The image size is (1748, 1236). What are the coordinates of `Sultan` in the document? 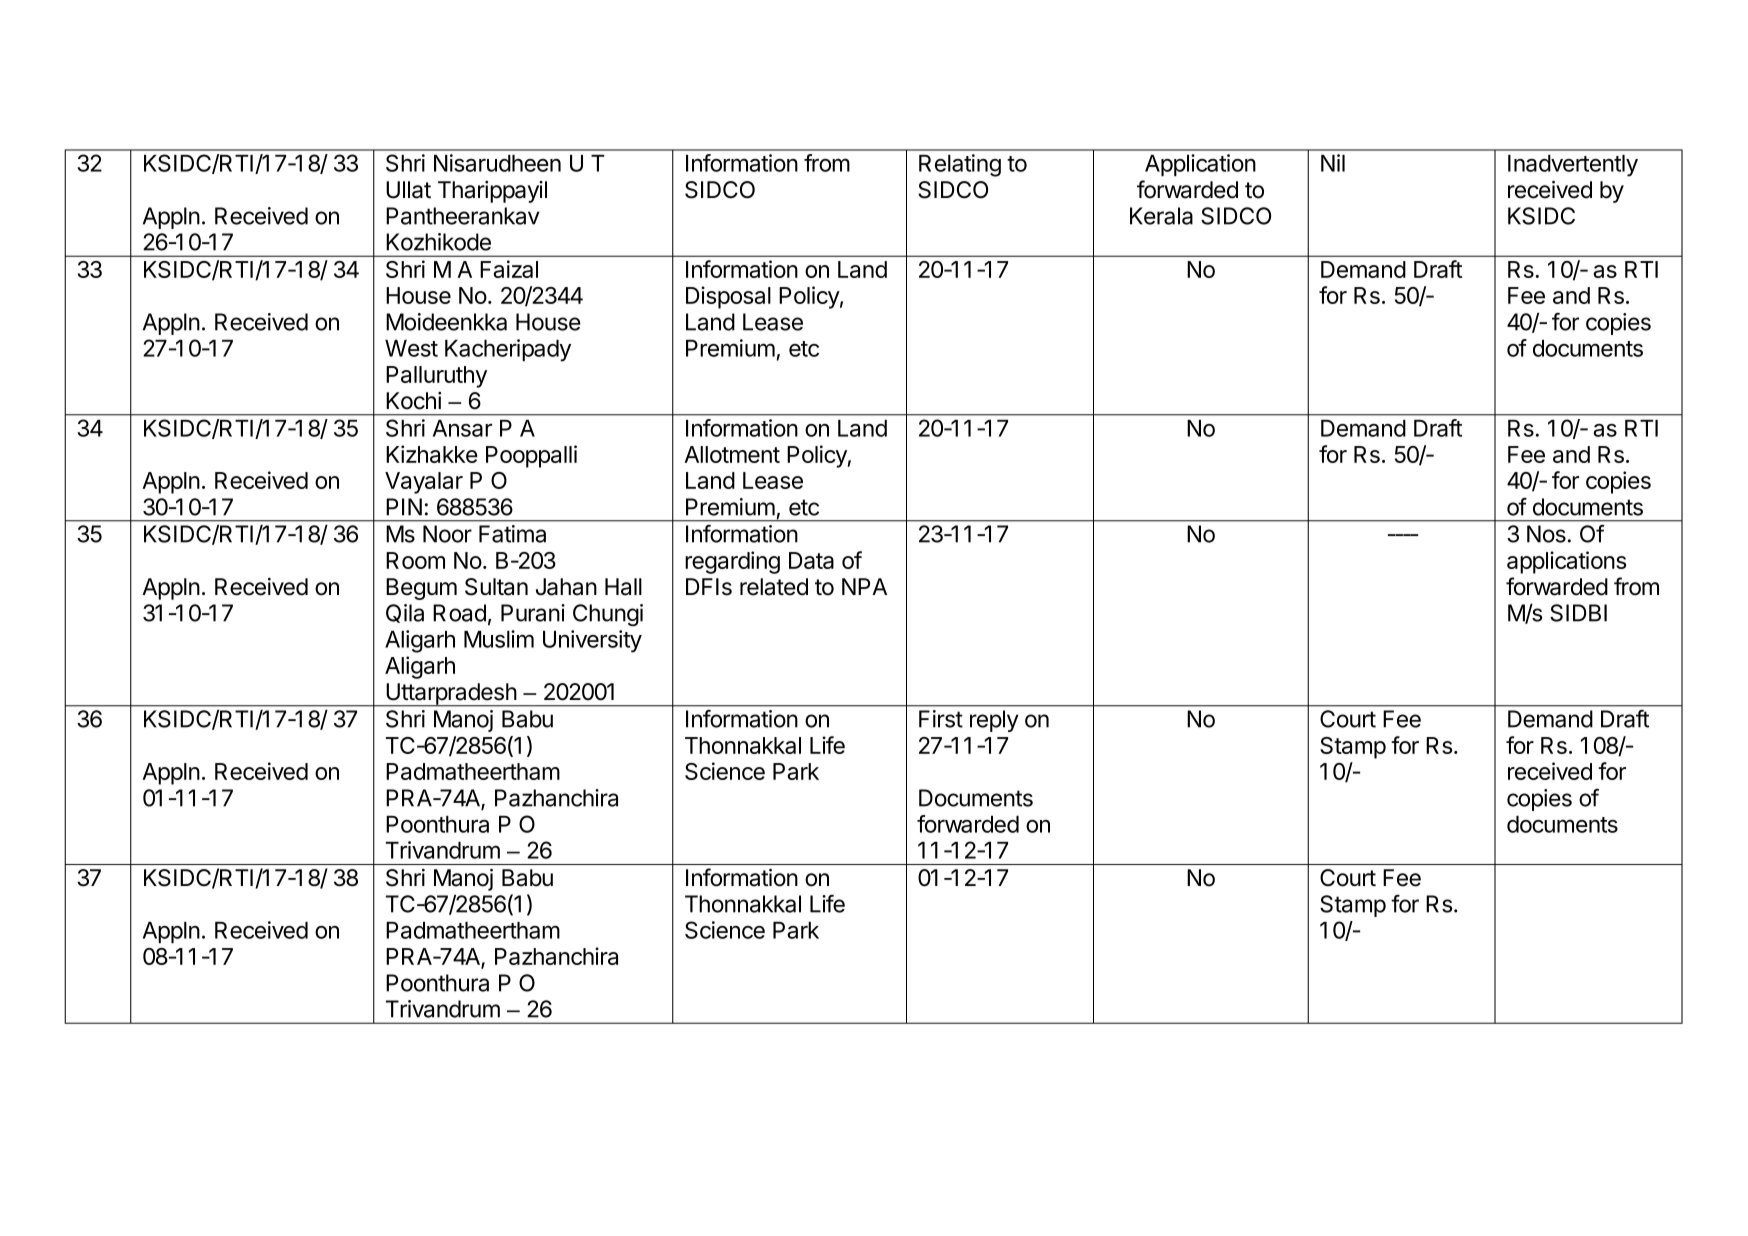 It's located at (496, 587).
